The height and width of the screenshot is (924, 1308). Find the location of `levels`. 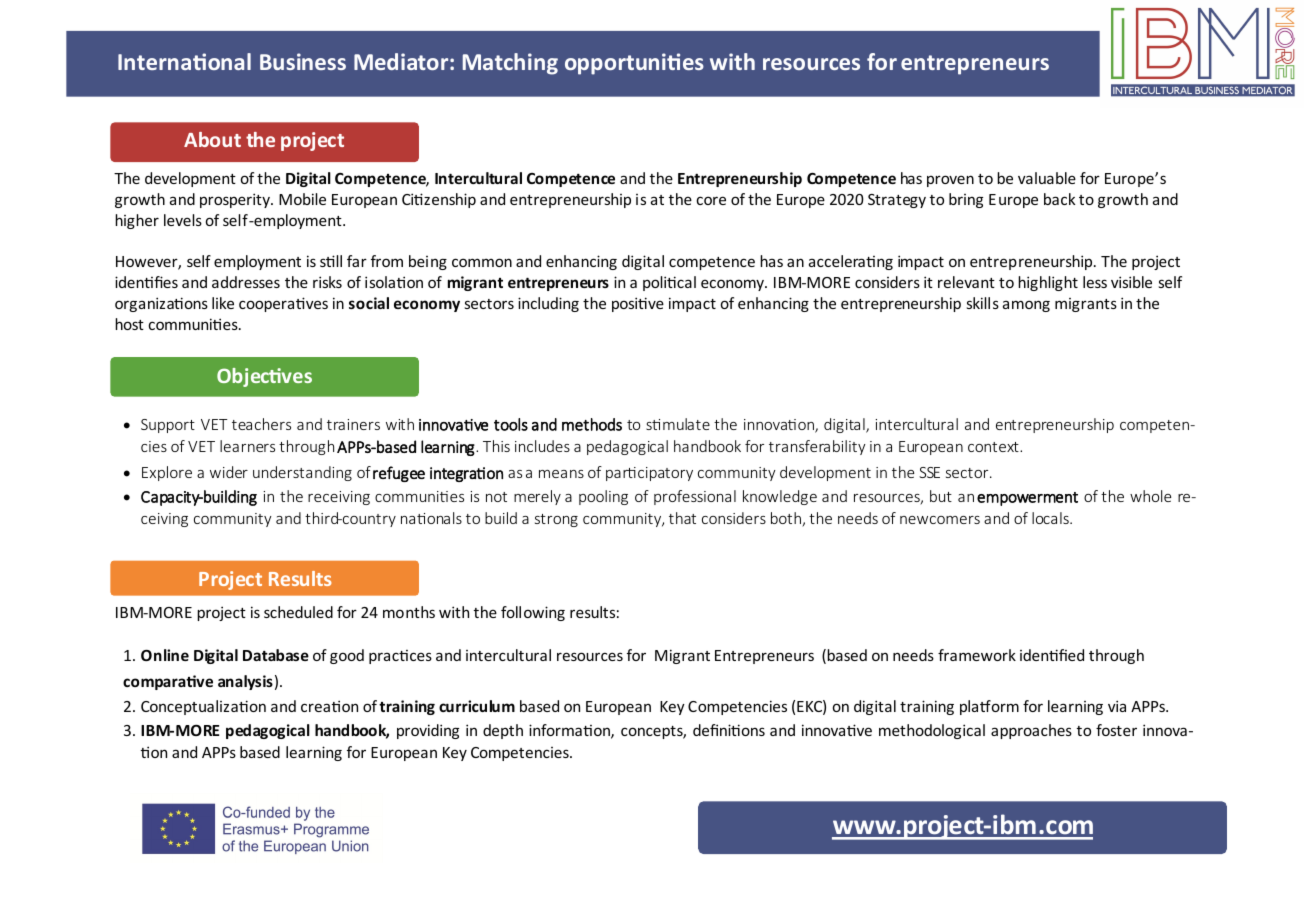

levels is located at coordinates (183, 220).
